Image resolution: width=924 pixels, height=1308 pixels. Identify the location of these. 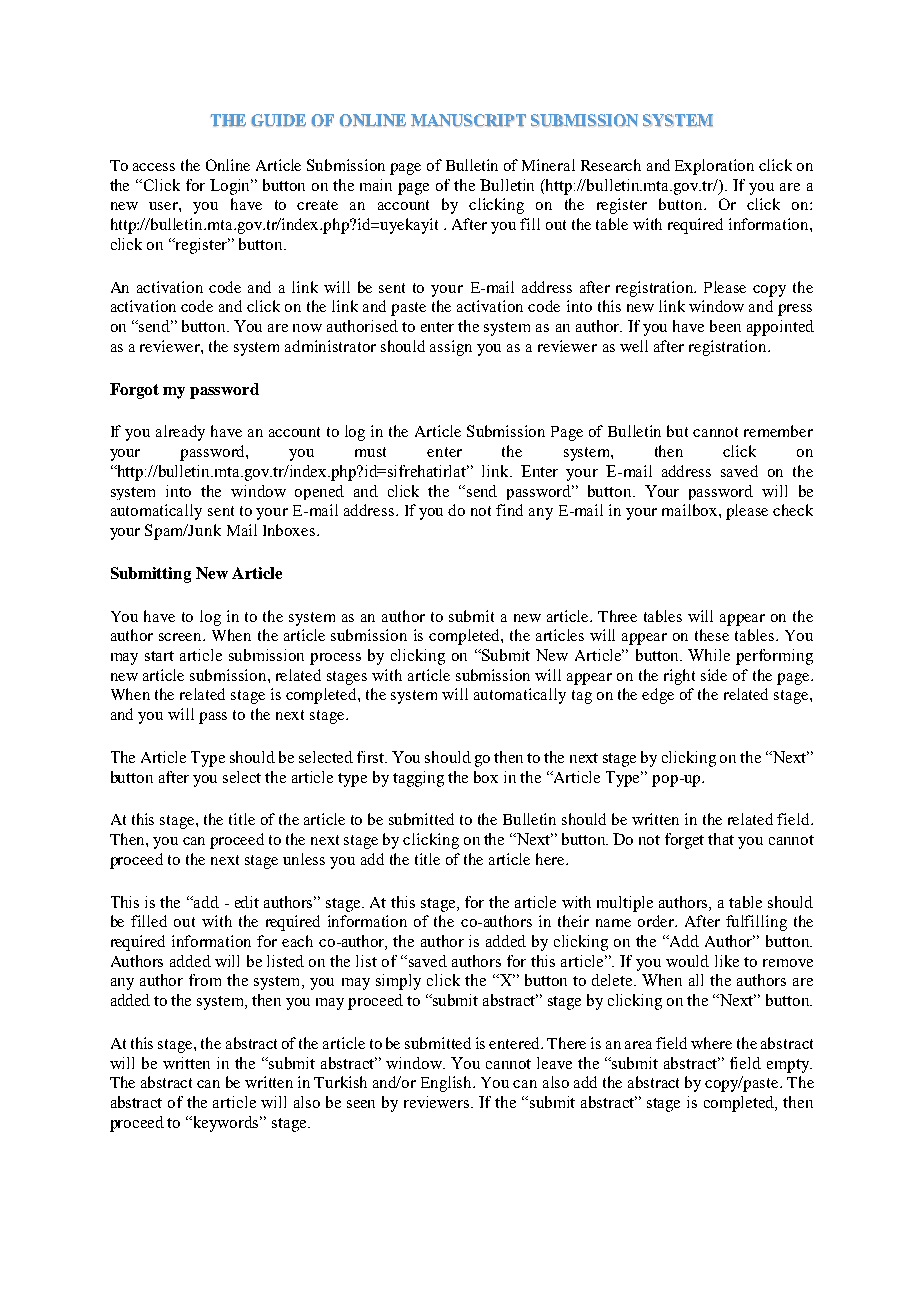
(712, 635).
